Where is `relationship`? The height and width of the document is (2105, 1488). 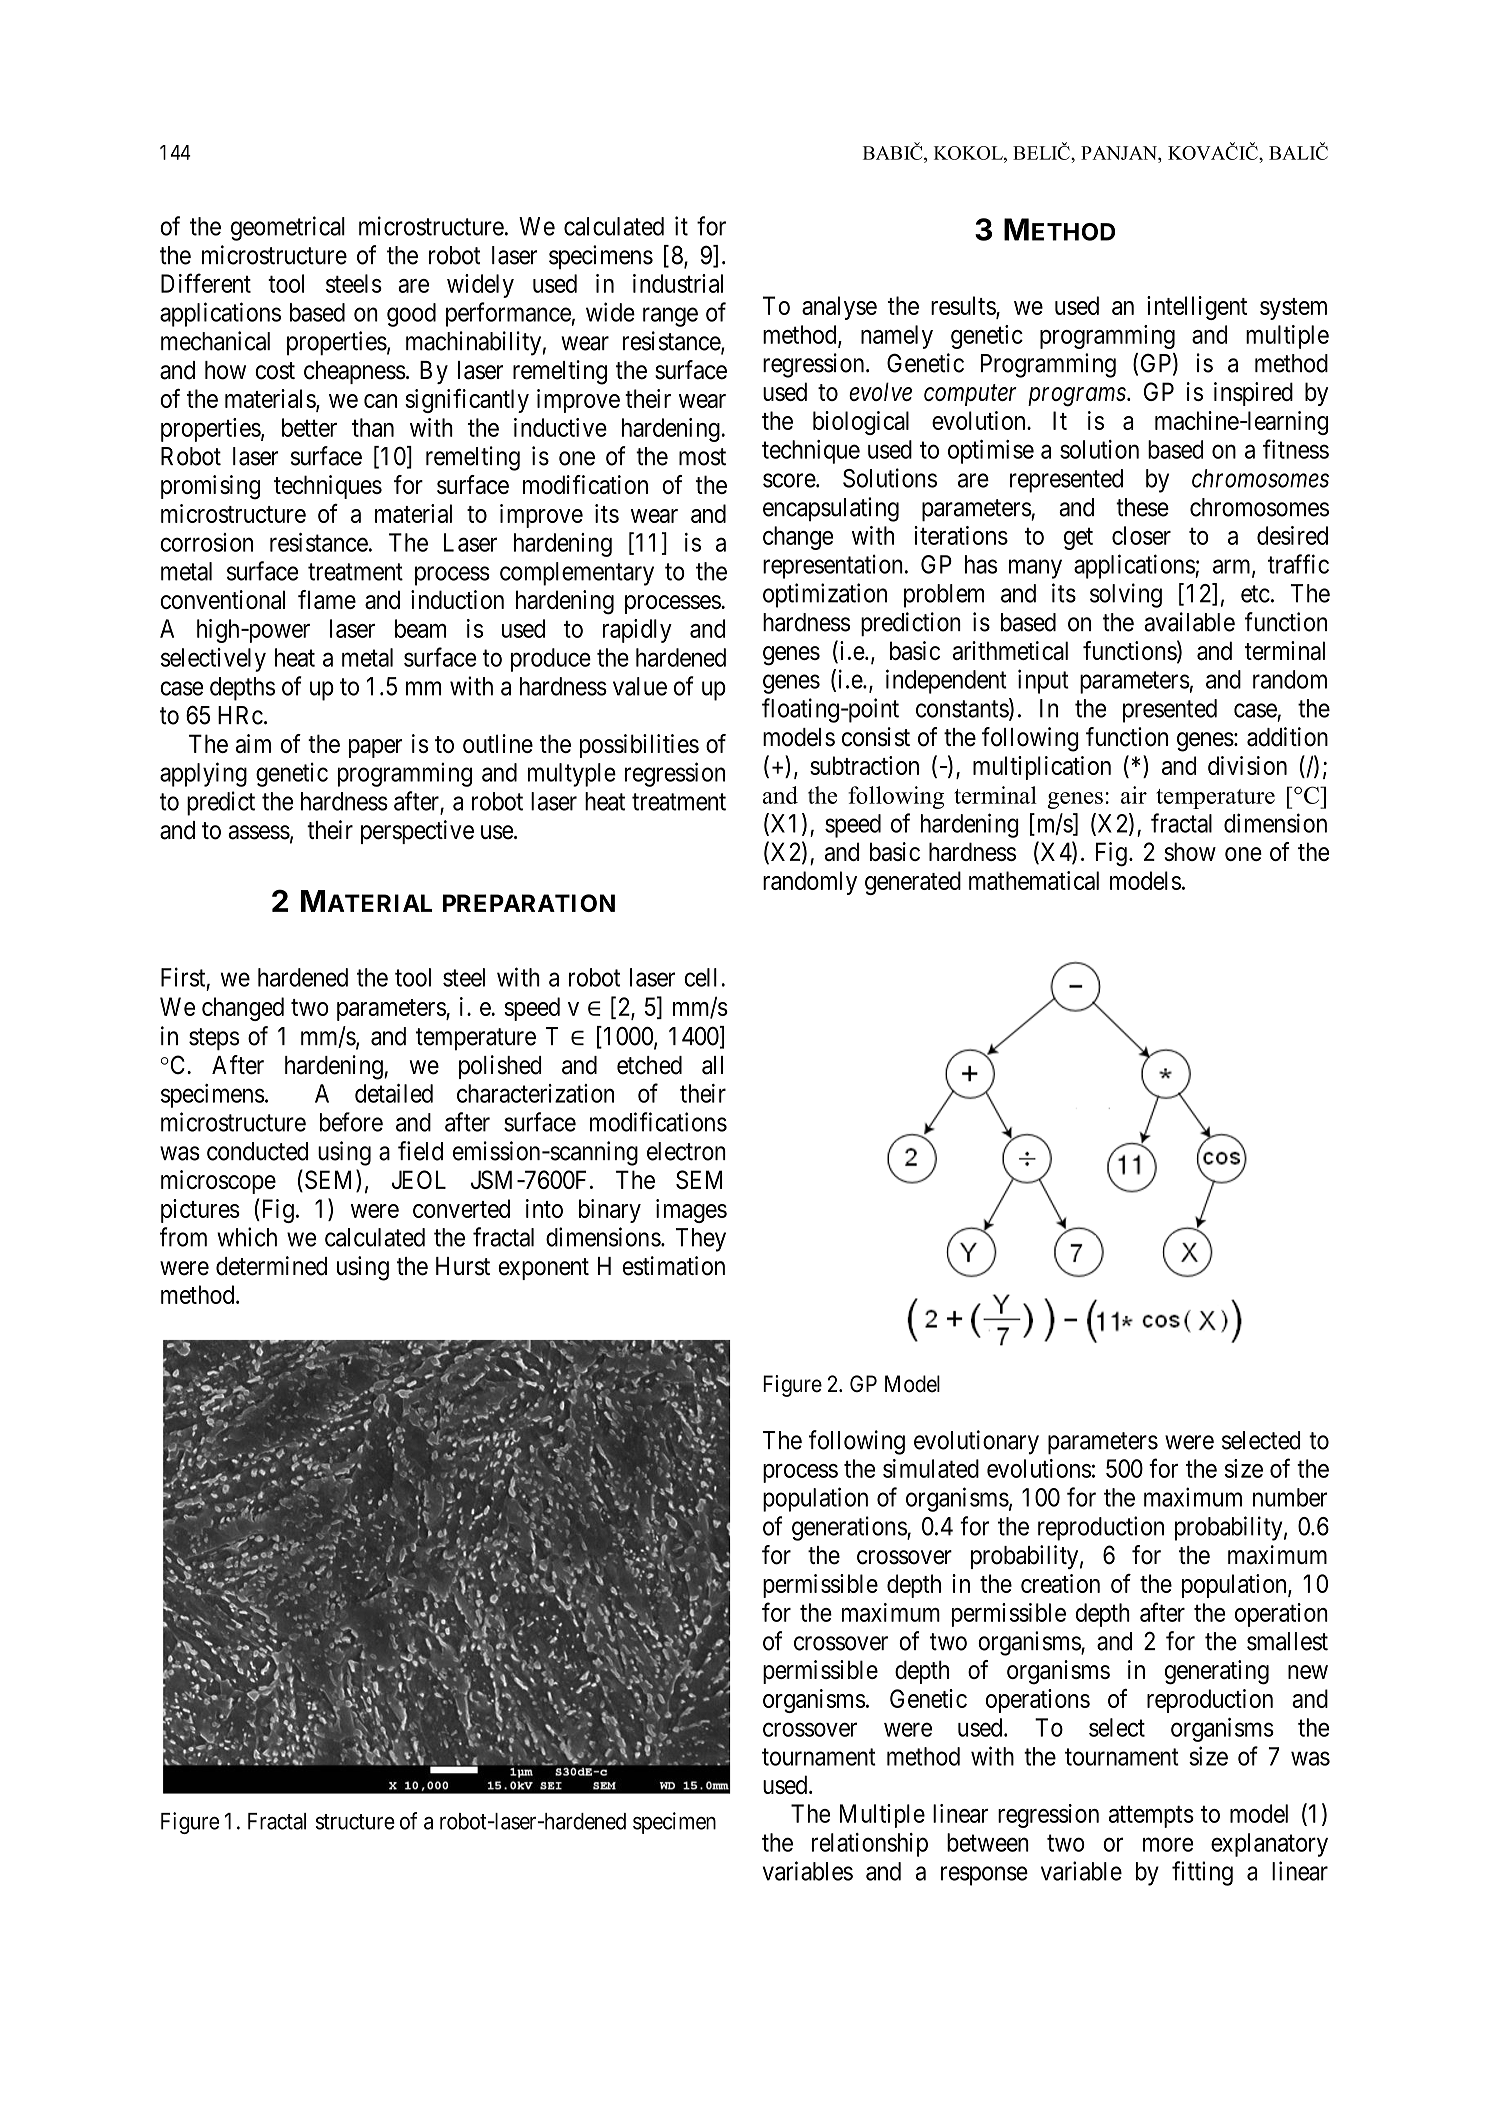 relationship is located at coordinates (870, 1845).
